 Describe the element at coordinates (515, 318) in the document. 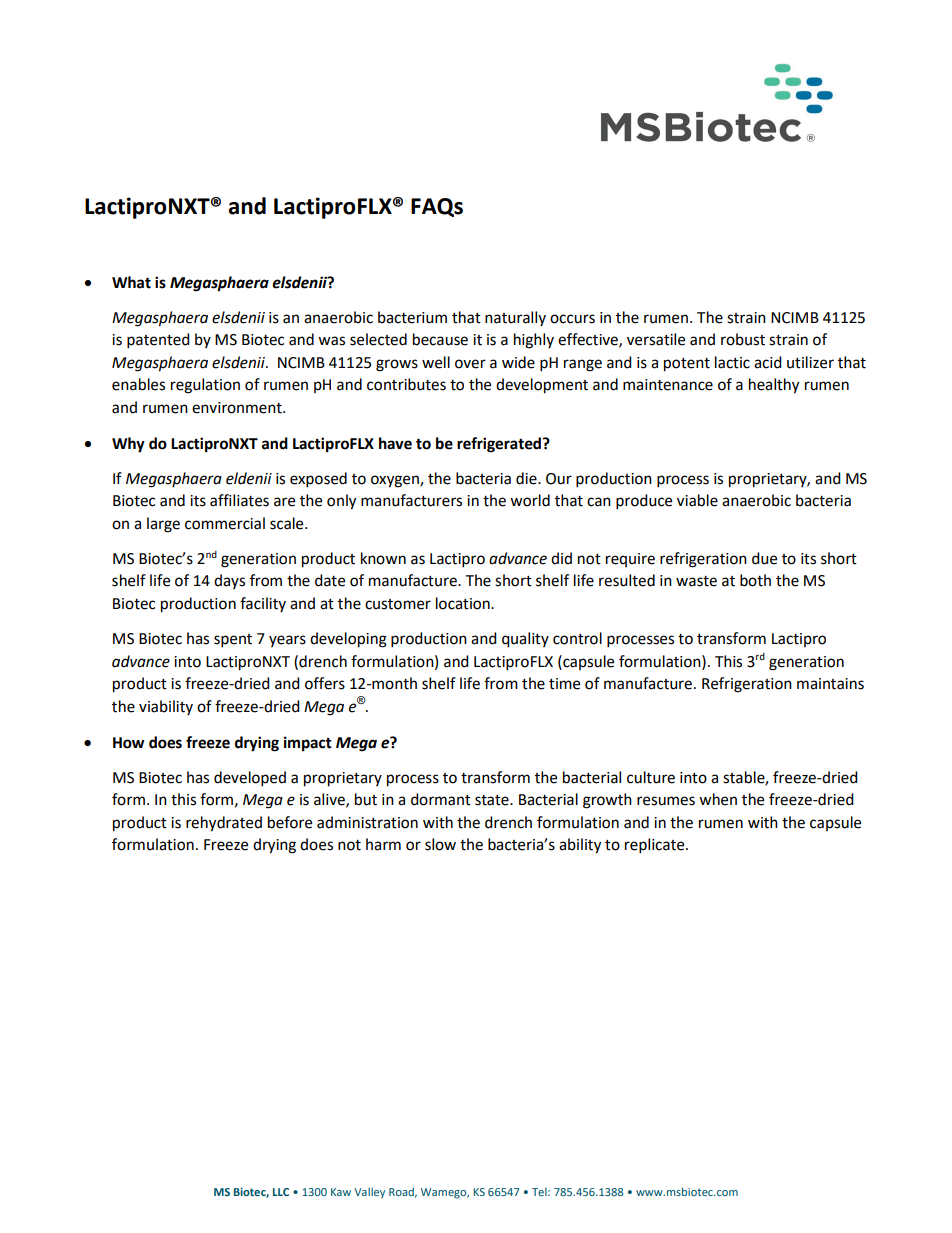

I see `naturally` at that location.
